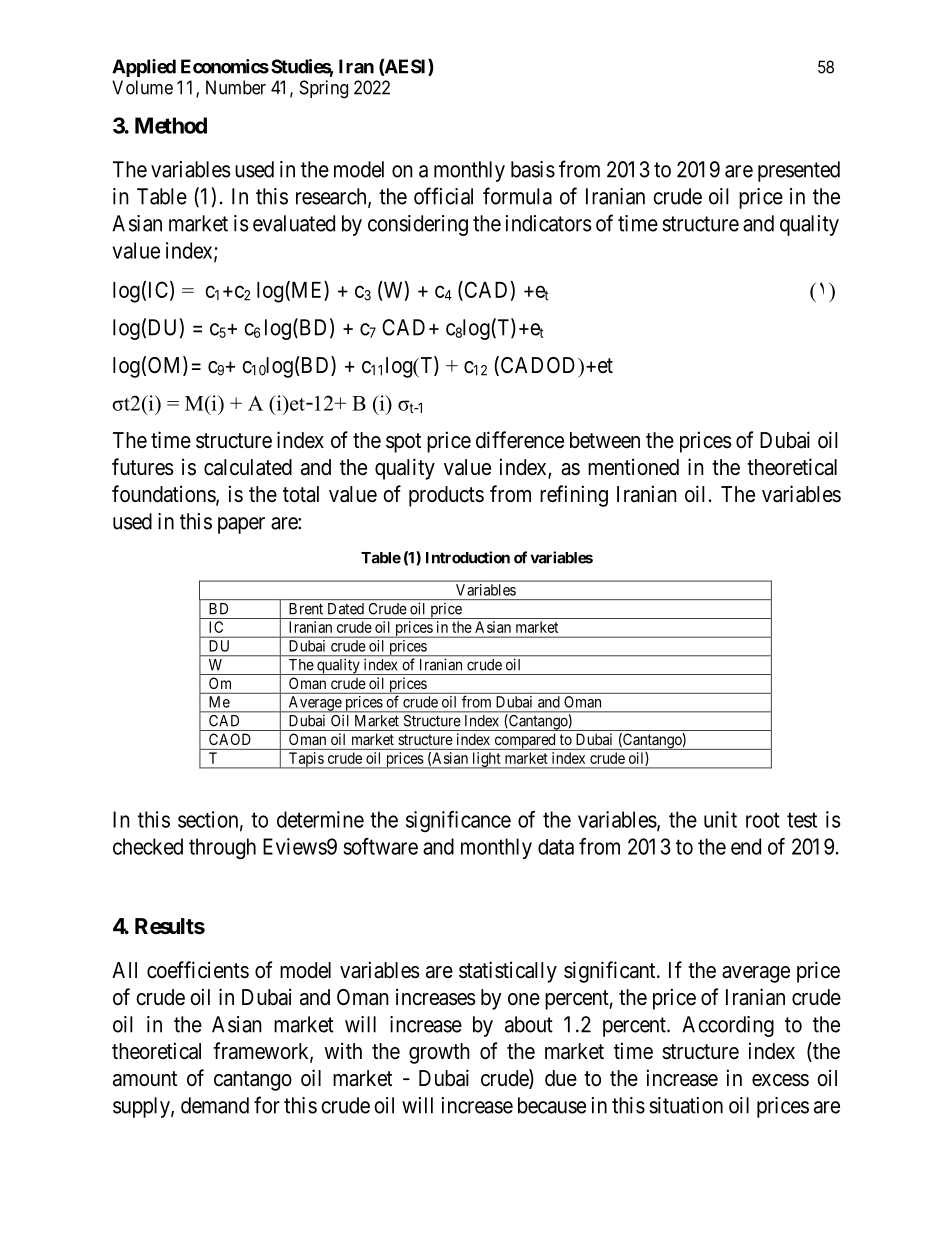 This screenshot has height=1233, width=952. I want to click on presented, so click(799, 171).
